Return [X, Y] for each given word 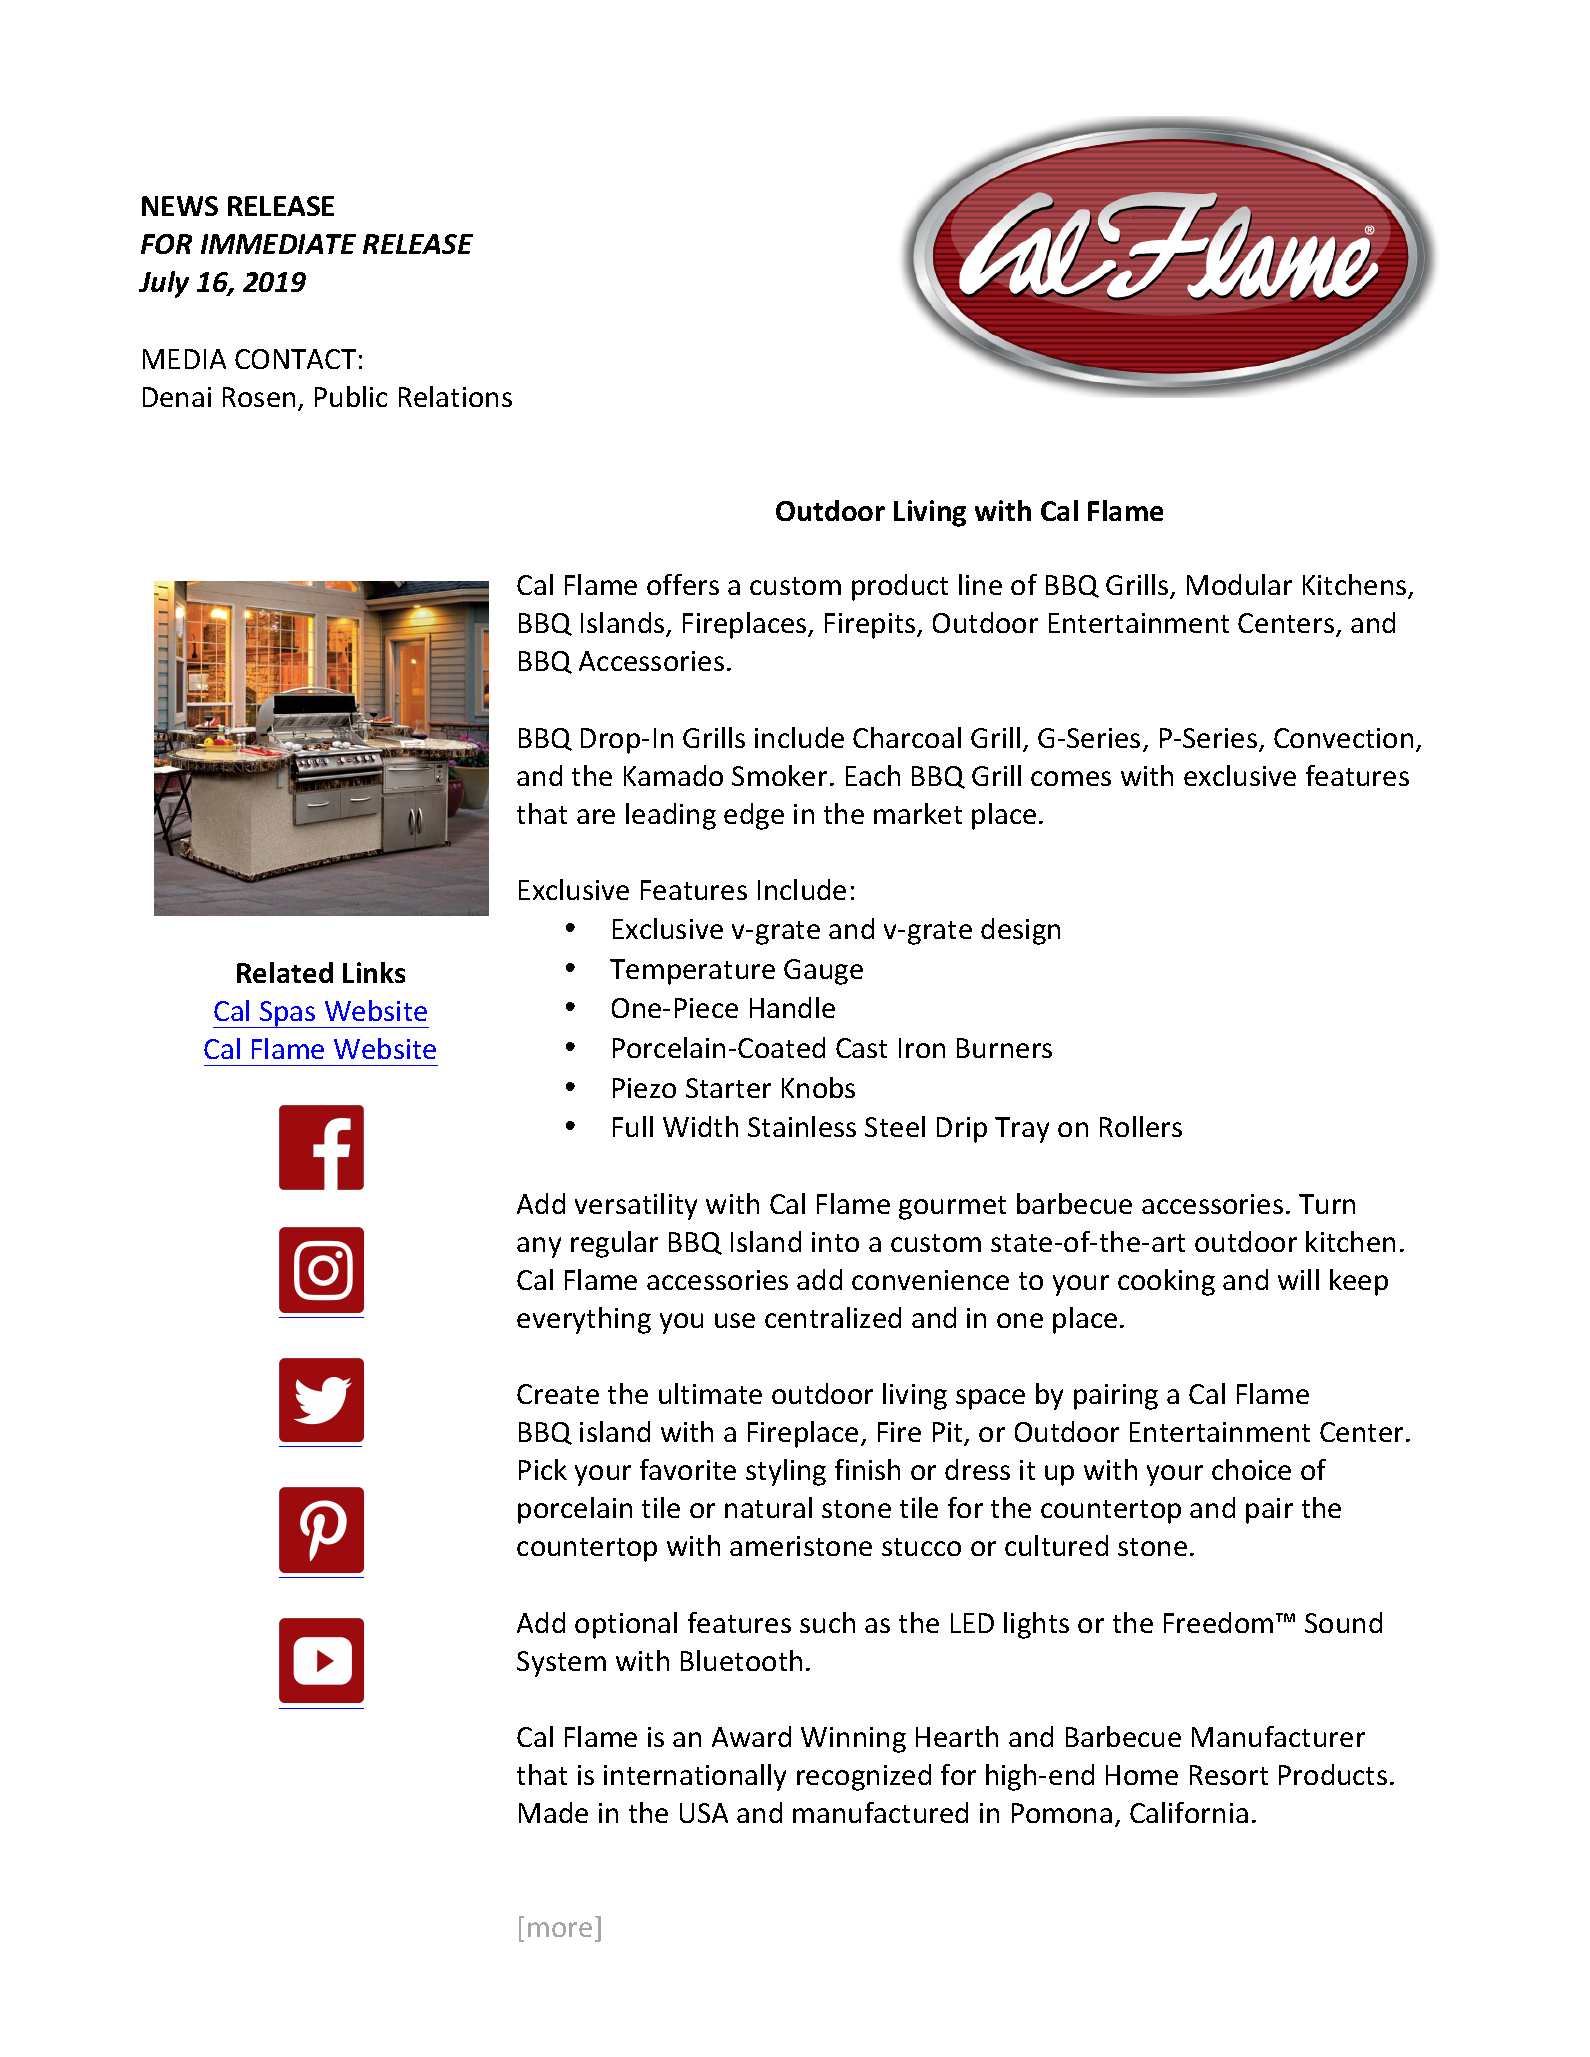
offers [683, 584]
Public [351, 396]
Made [553, 1812]
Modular [1239, 584]
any [539, 1247]
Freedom [1218, 1622]
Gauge [823, 972]
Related [285, 972]
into [835, 1242]
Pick [543, 1469]
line [980, 584]
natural [768, 1507]
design [1020, 931]
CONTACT [295, 359]
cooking [1166, 1282]
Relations [455, 396]
